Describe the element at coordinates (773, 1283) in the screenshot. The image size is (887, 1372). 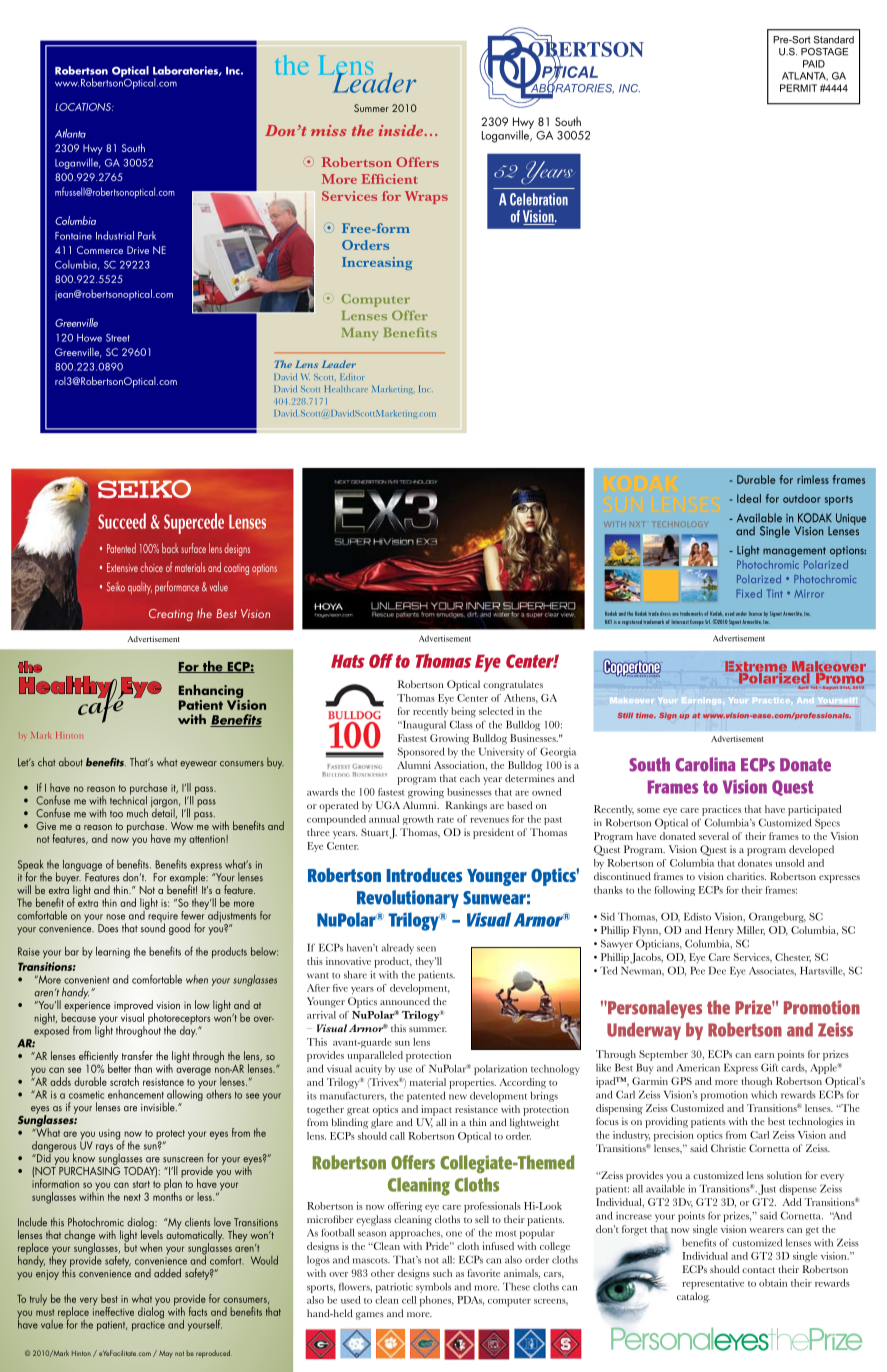
I see `obtain` at that location.
